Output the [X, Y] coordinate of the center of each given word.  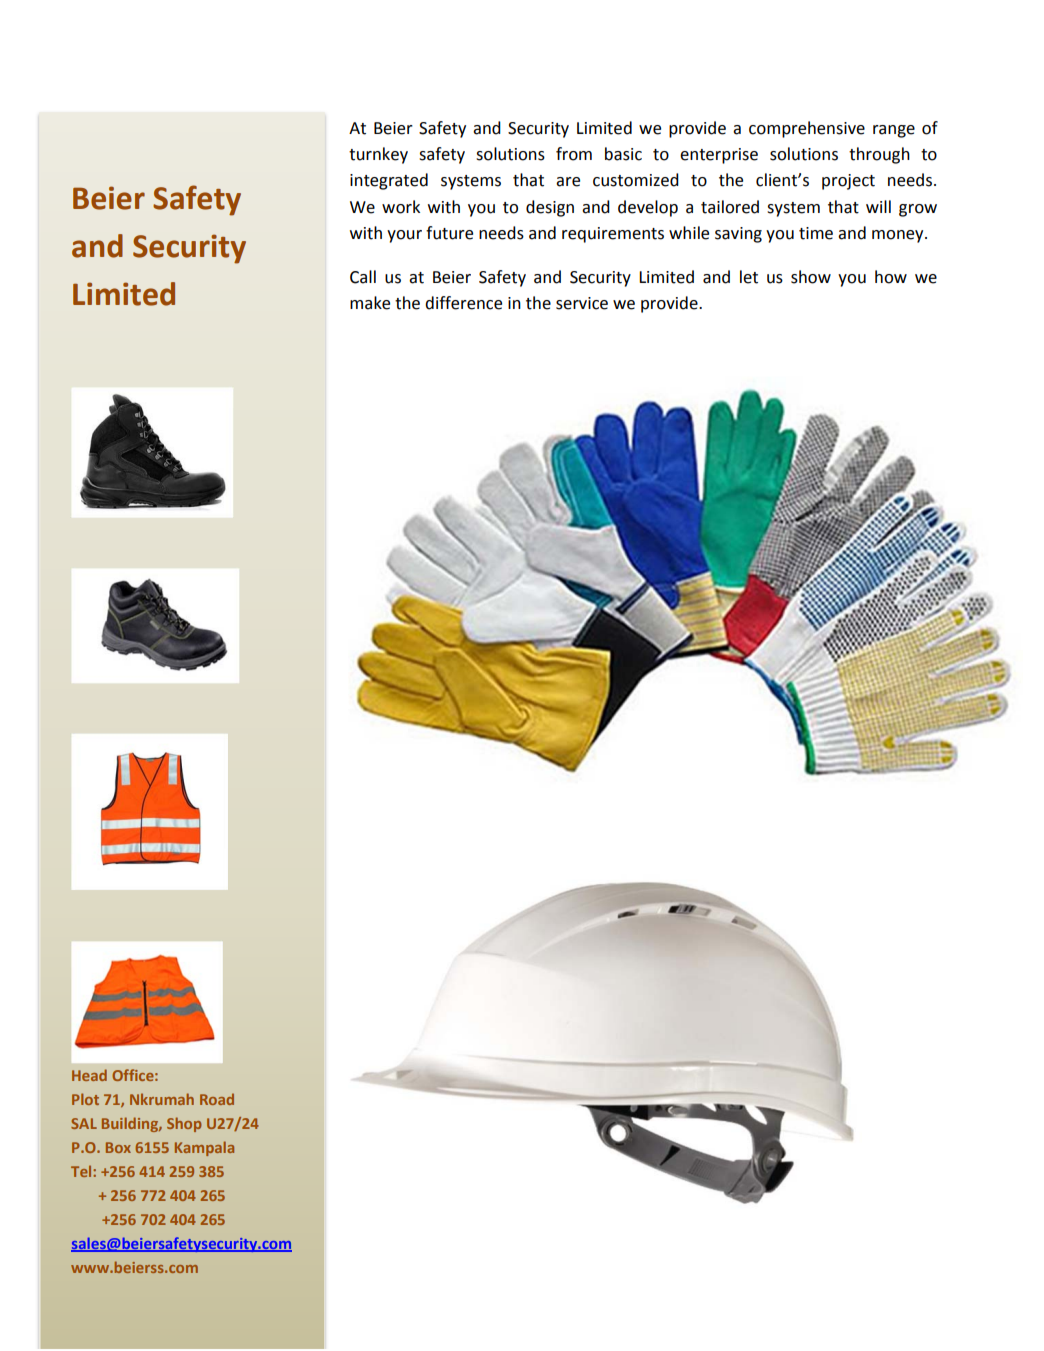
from [574, 154]
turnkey [378, 155]
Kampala [204, 1148]
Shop [184, 1124]
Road [217, 1099]
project [848, 182]
